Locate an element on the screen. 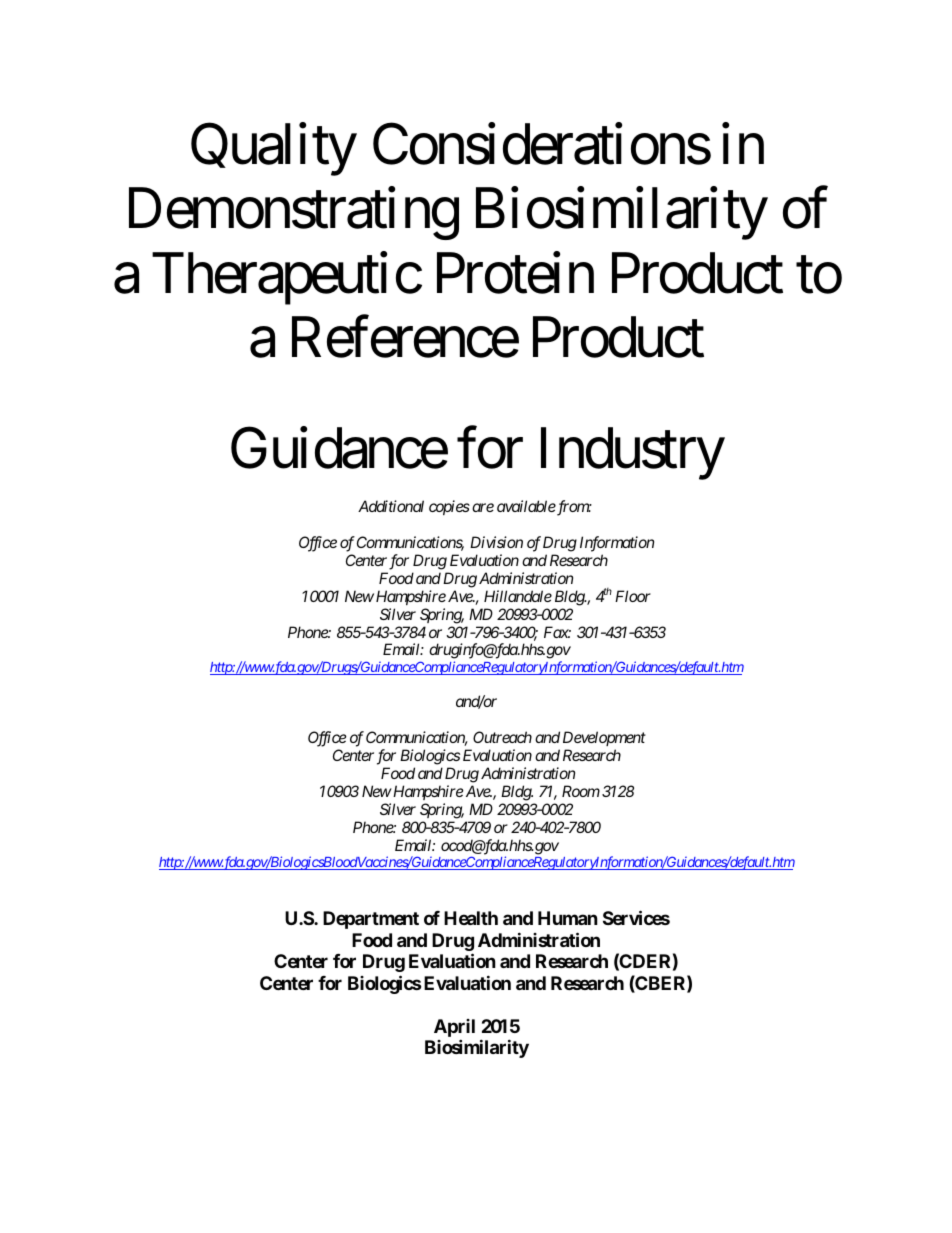 Image resolution: width=952 pixels, height=1233 pixels. Development is located at coordinates (604, 738).
